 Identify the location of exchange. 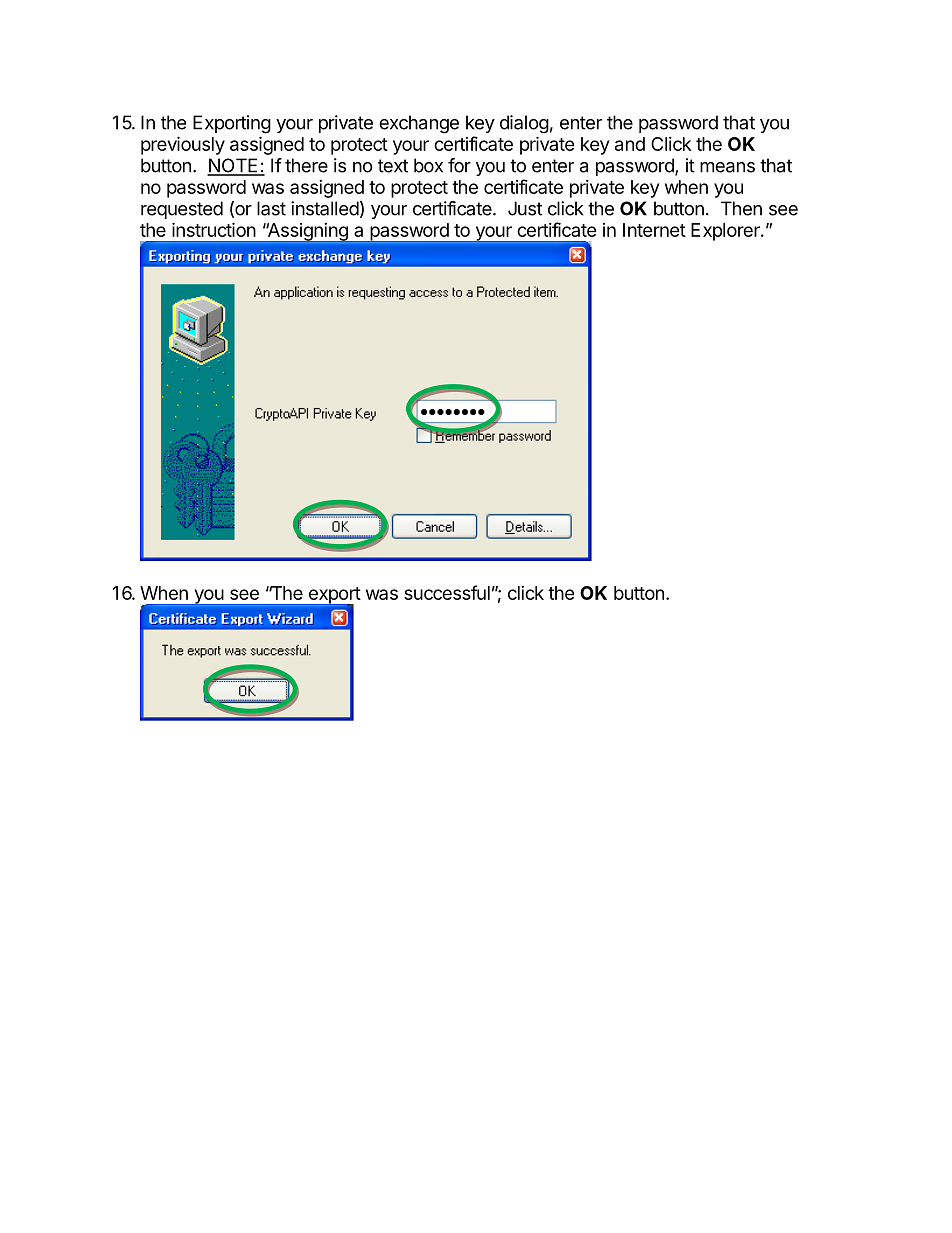
(419, 124).
